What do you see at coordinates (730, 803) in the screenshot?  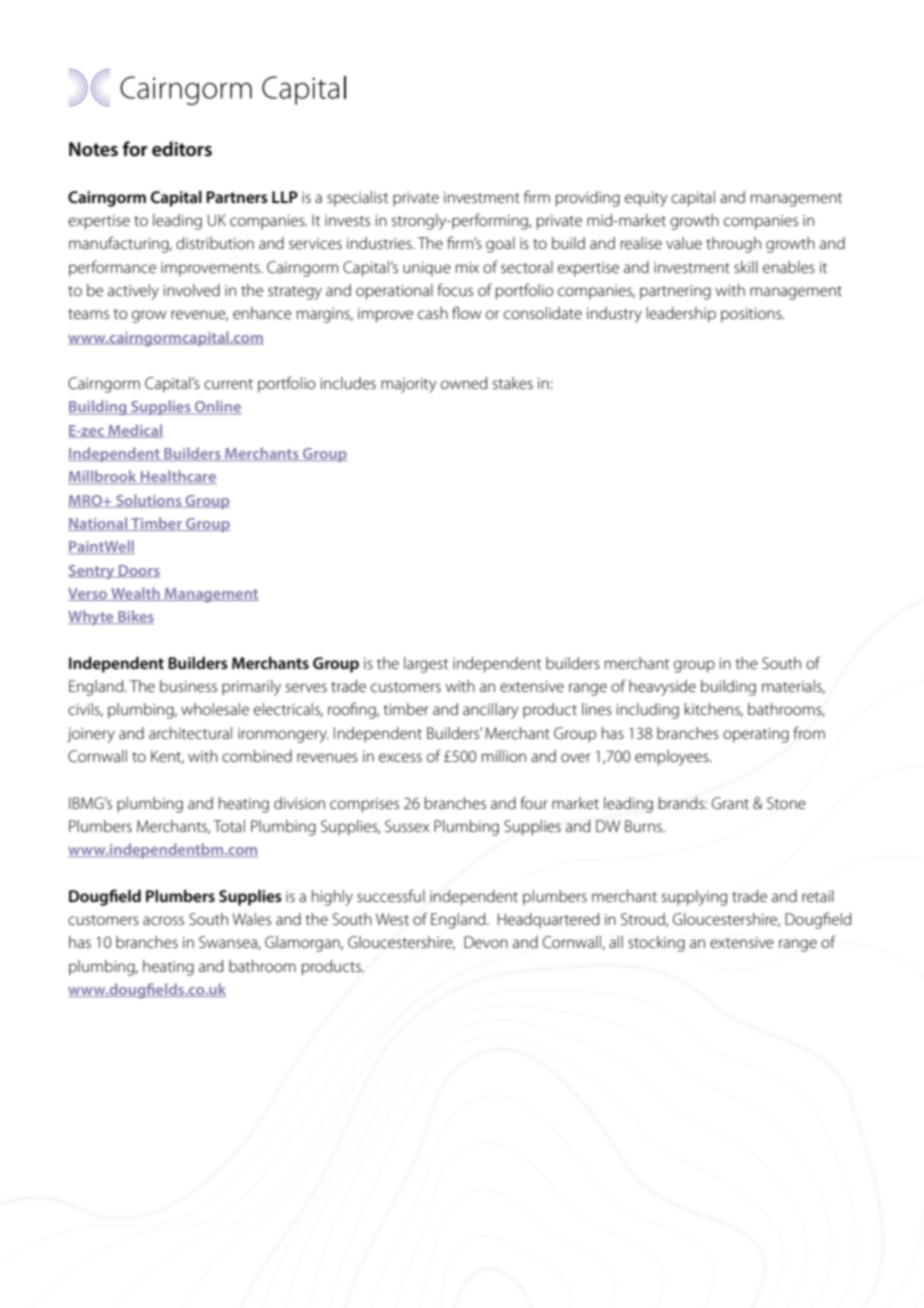 I see `Grant` at bounding box center [730, 803].
